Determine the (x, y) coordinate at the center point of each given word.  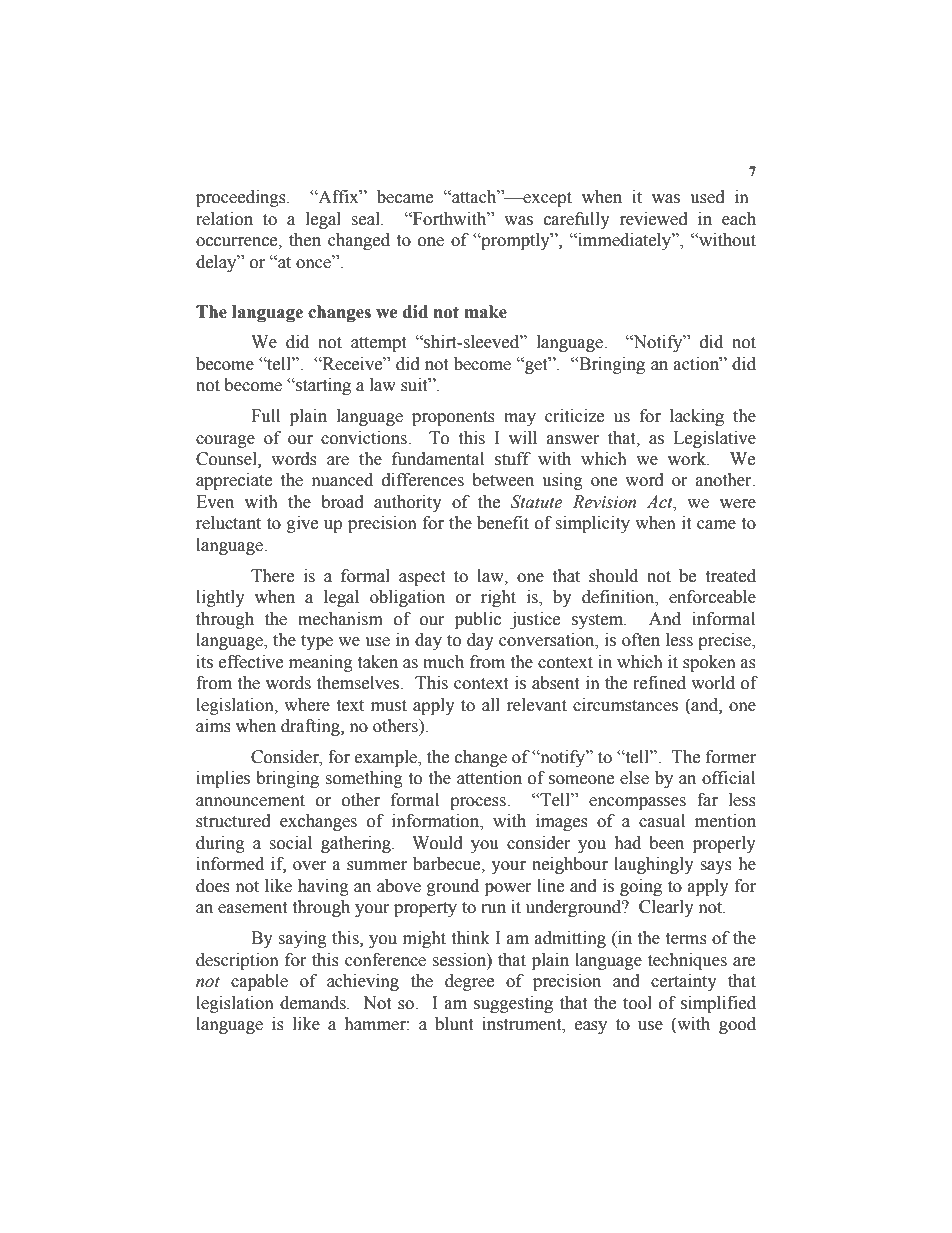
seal (366, 219)
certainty (684, 982)
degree (469, 982)
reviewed (654, 219)
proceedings (242, 198)
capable (259, 982)
